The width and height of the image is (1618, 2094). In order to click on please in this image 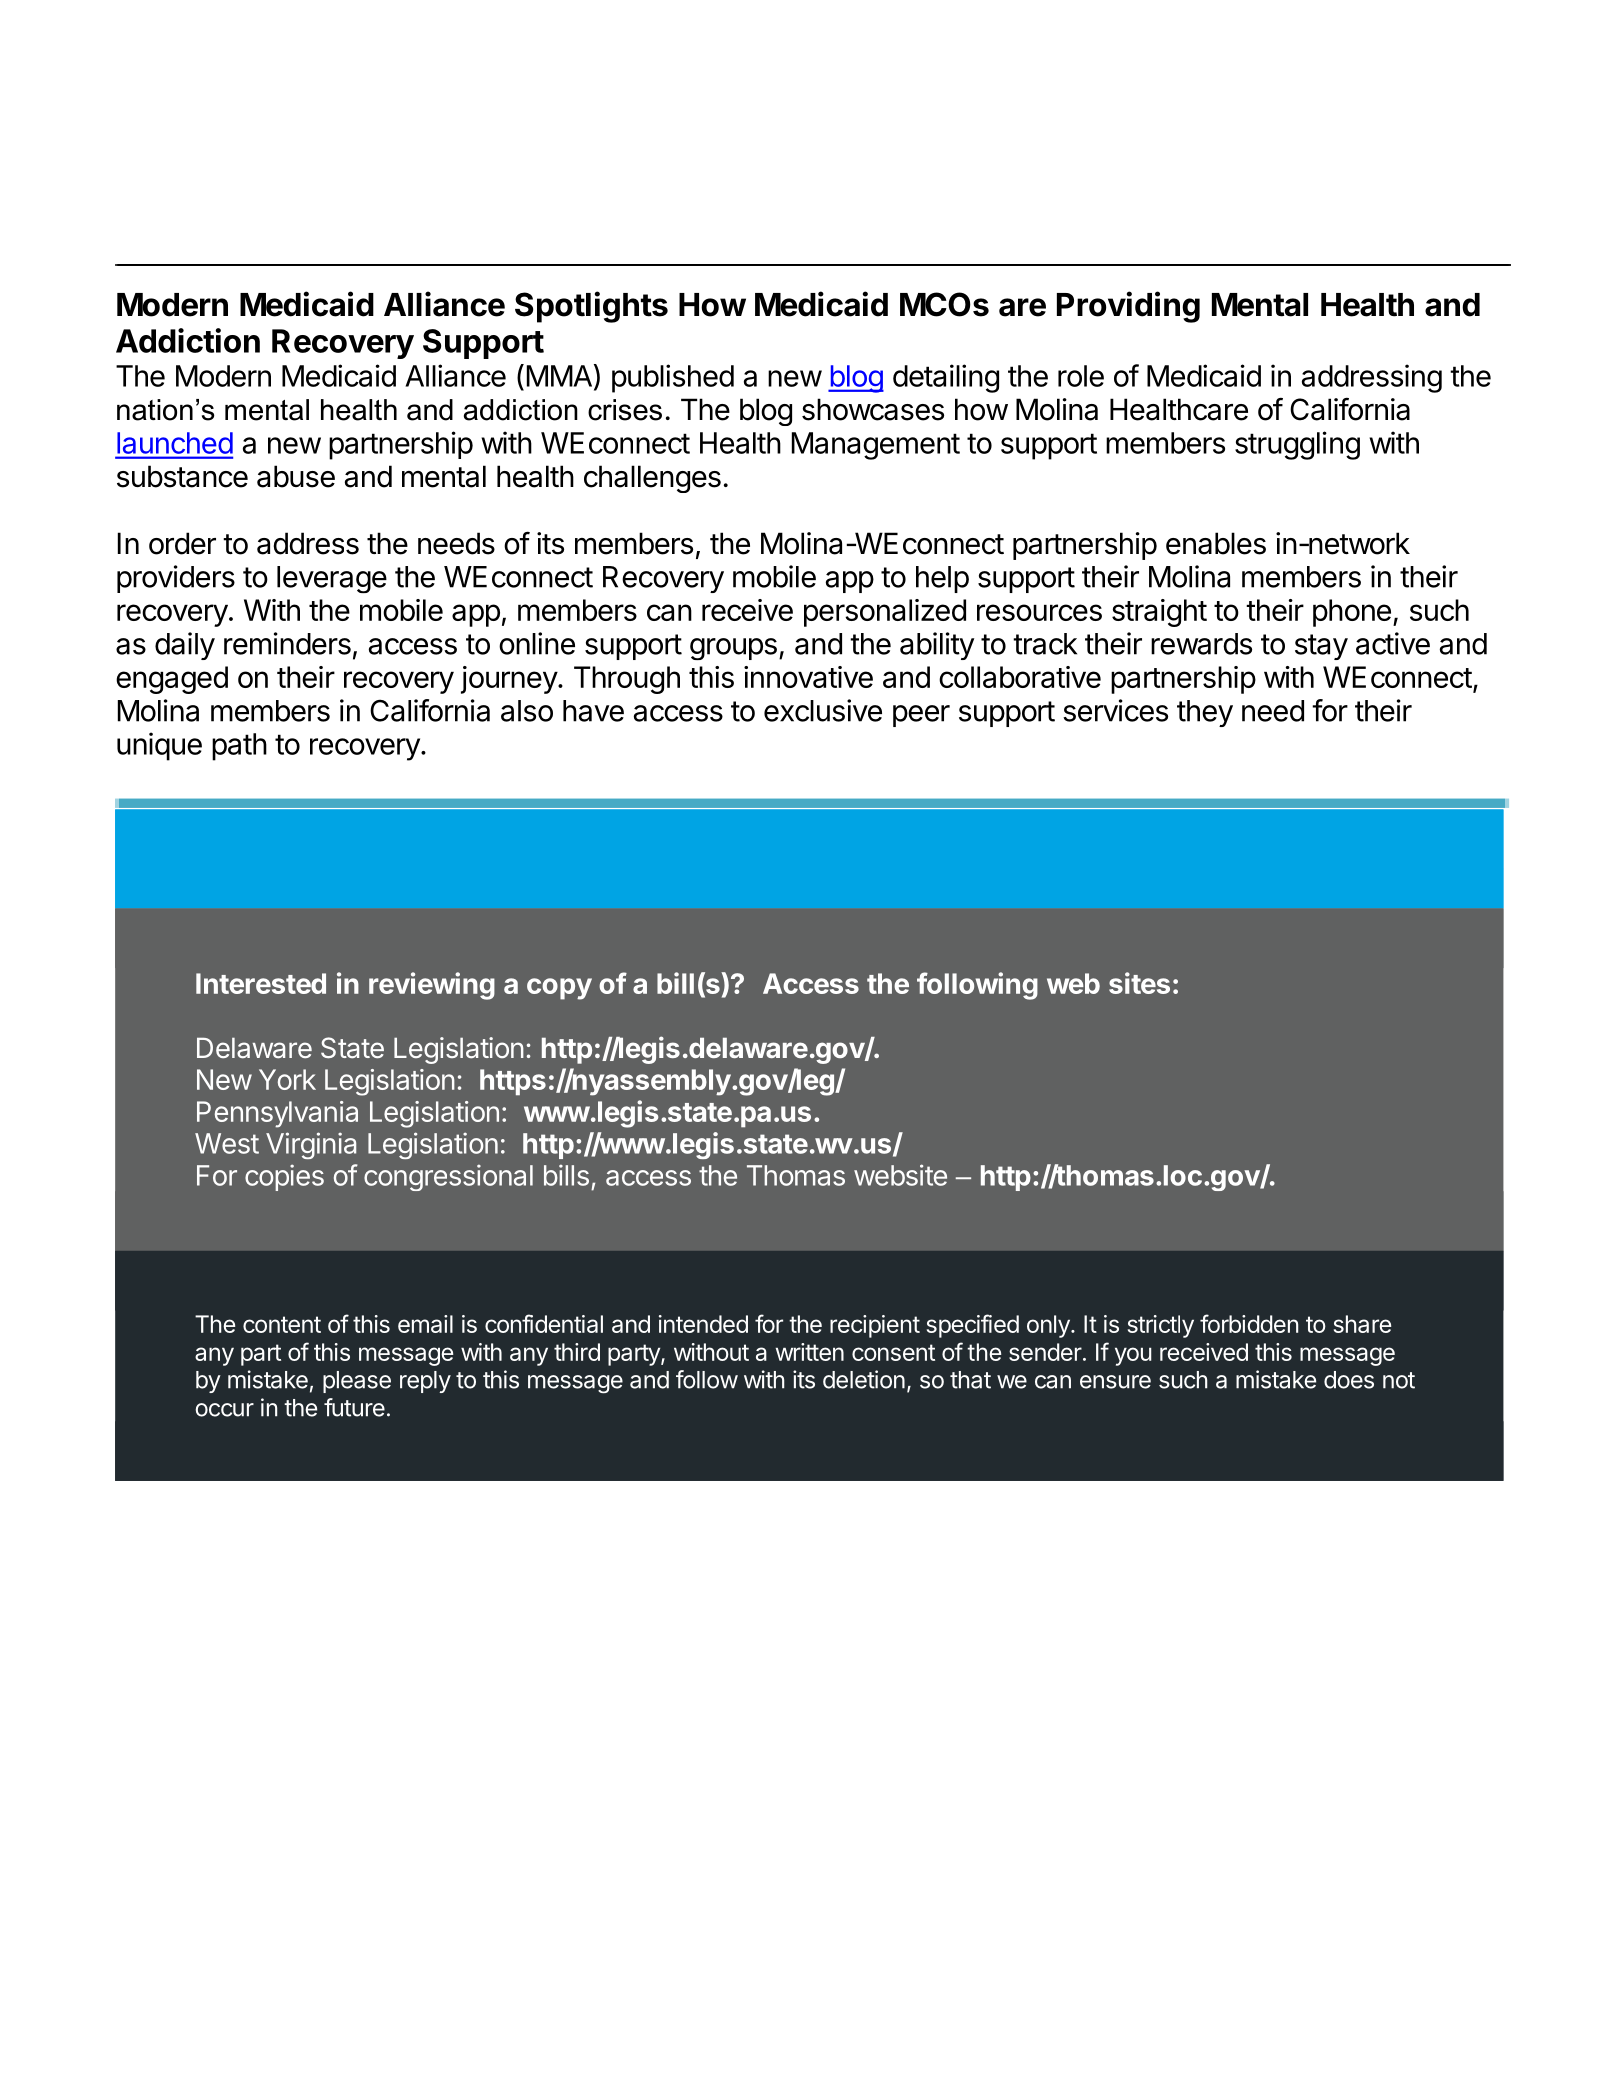, I will do `click(357, 1382)`.
